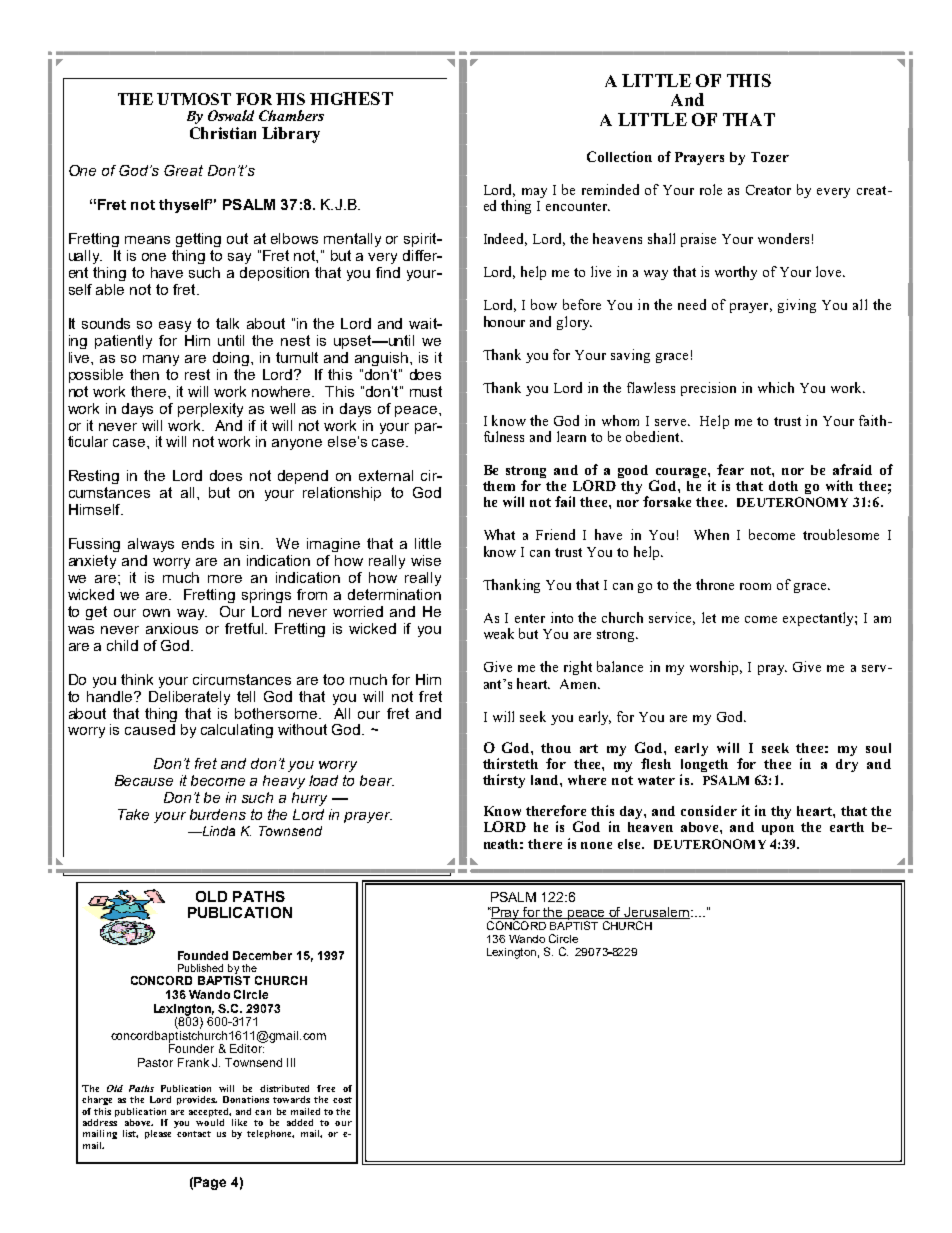  I want to click on cost, so click(342, 1100).
